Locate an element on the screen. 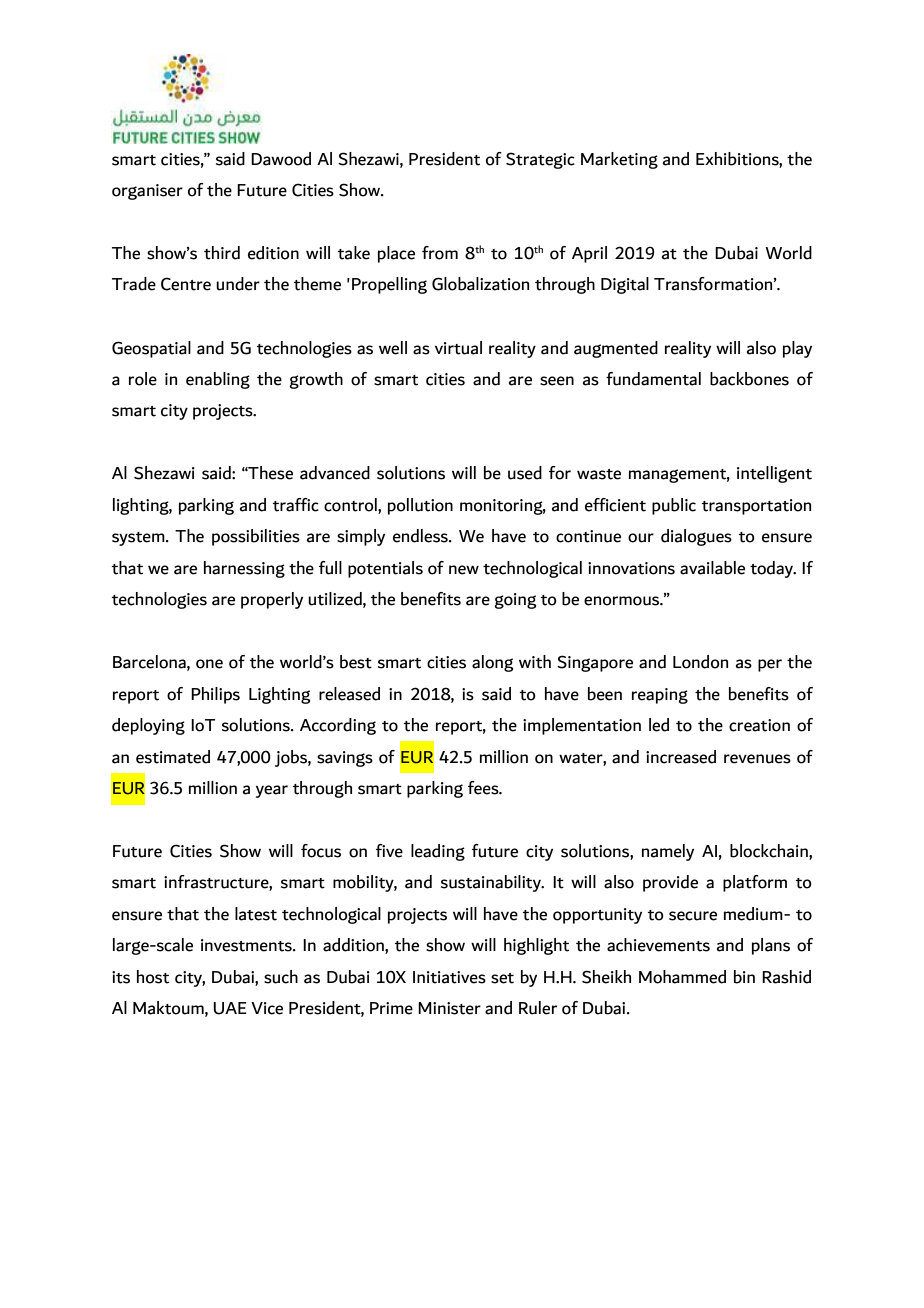  revenues is located at coordinates (757, 759).
